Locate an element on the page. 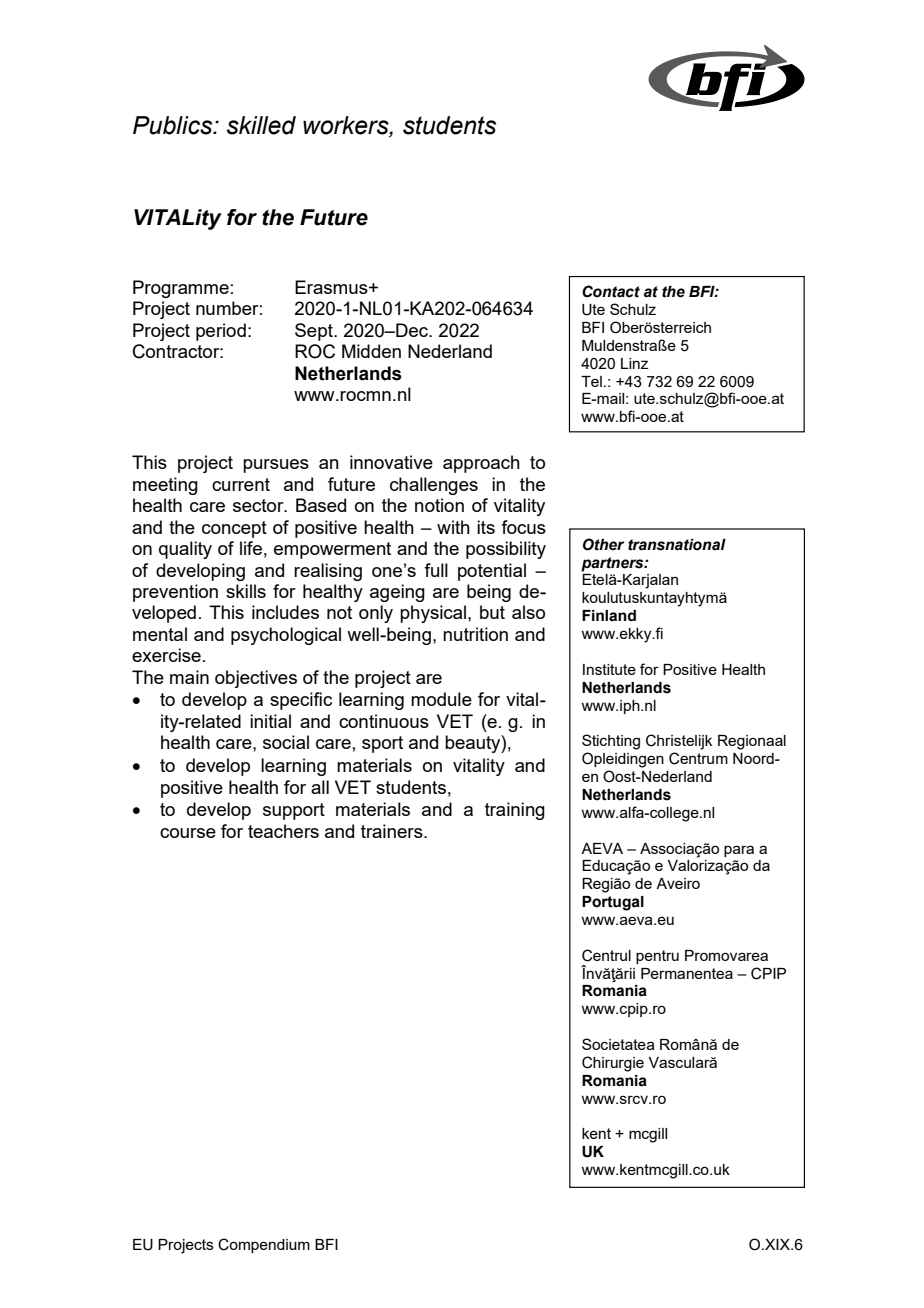  para is located at coordinates (739, 851).
